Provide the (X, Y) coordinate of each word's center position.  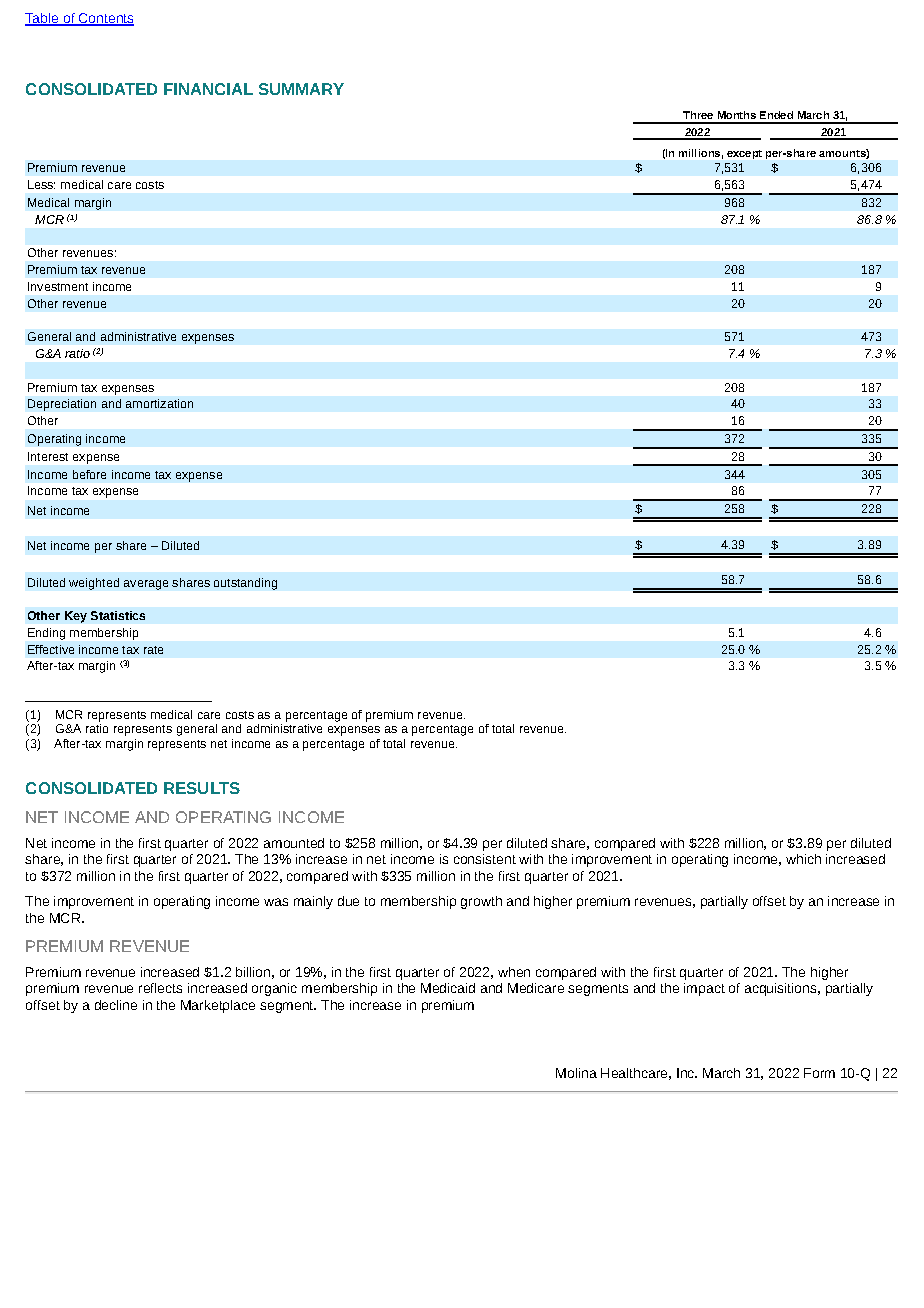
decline (116, 1005)
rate (153, 650)
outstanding (245, 584)
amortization (159, 403)
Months (737, 115)
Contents (105, 19)
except (744, 154)
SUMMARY (301, 89)
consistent (485, 859)
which (803, 859)
